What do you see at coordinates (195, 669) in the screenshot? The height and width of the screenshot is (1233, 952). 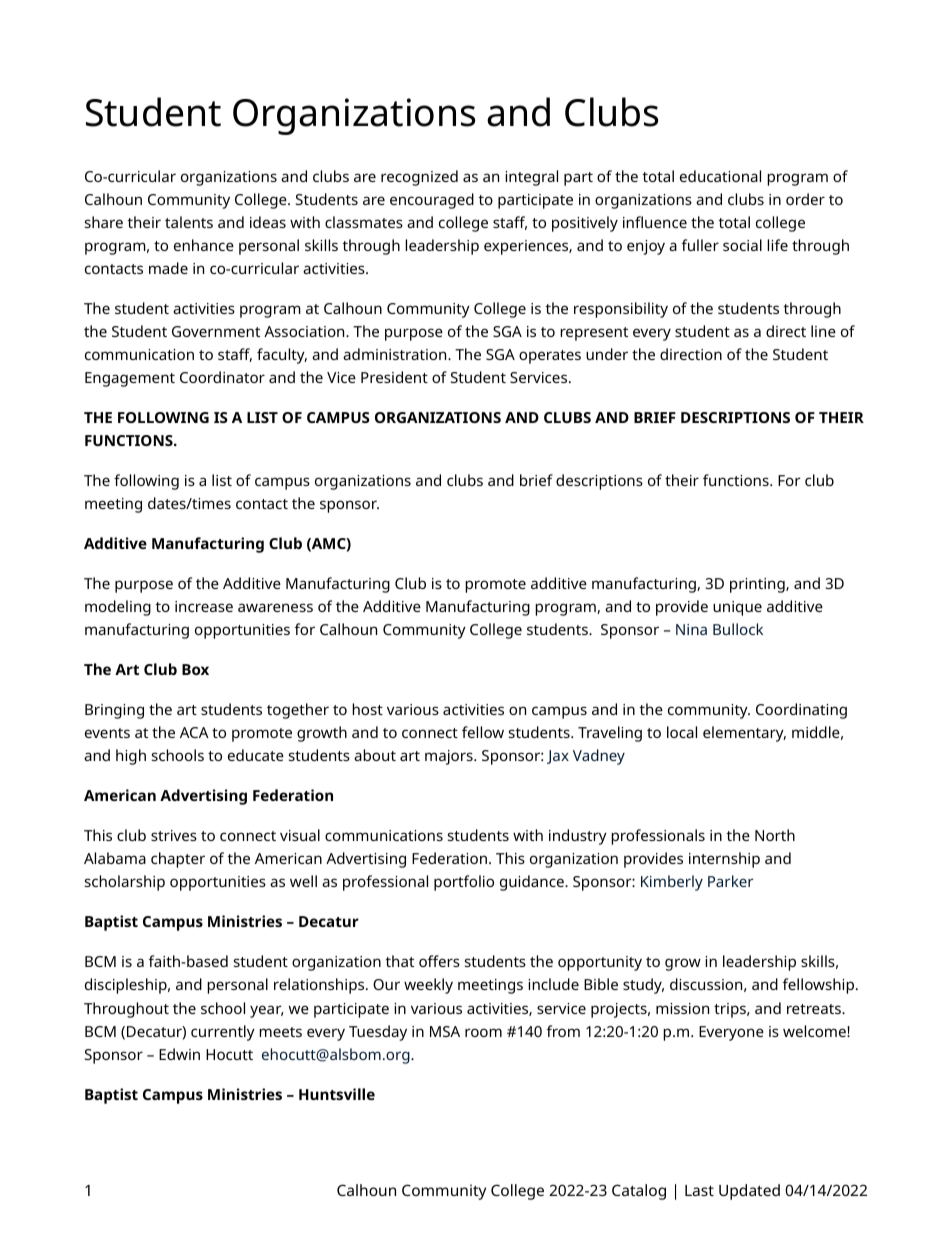 I see `Box` at bounding box center [195, 669].
